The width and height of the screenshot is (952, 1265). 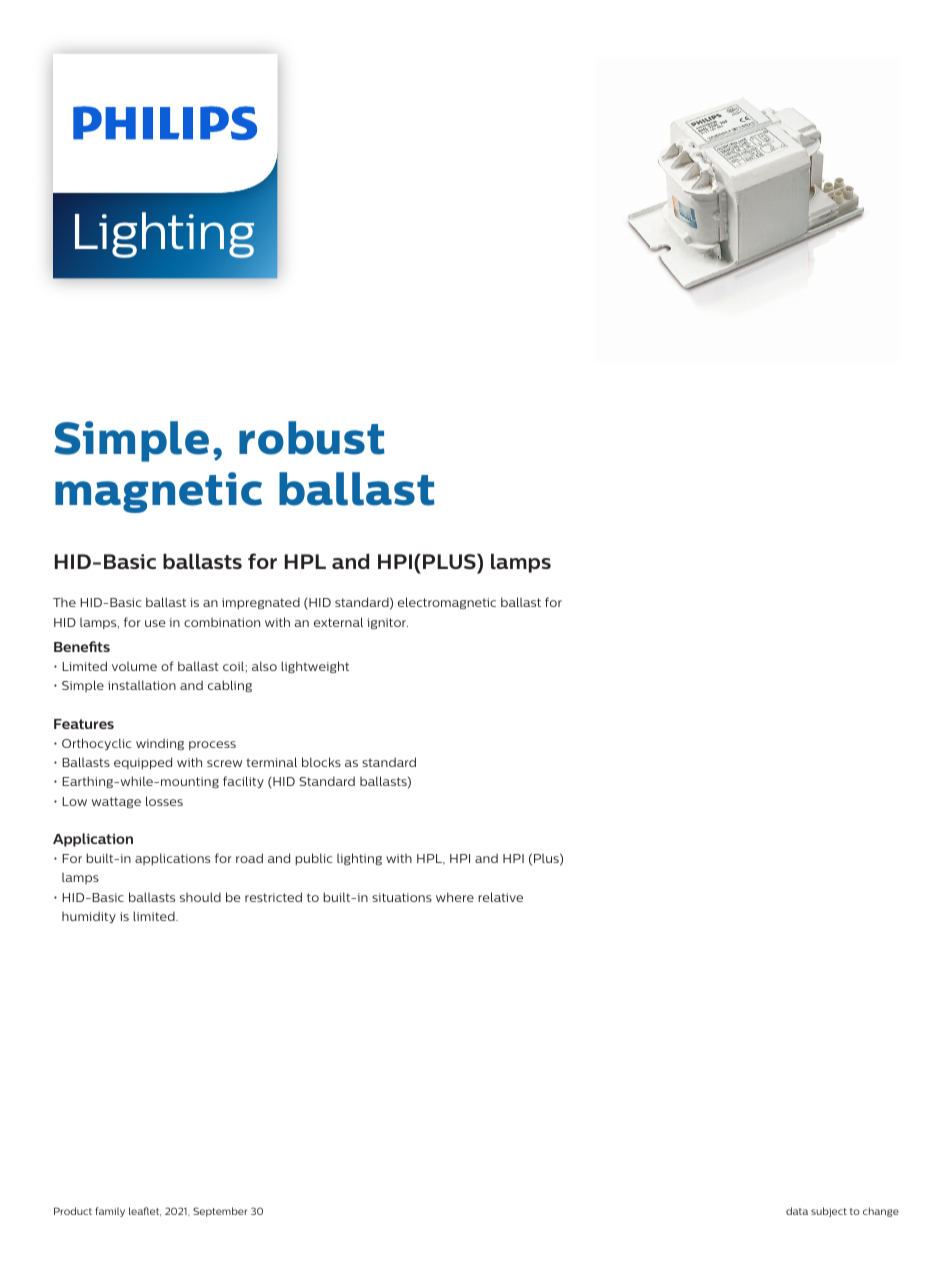 I want to click on relative, so click(x=500, y=897).
